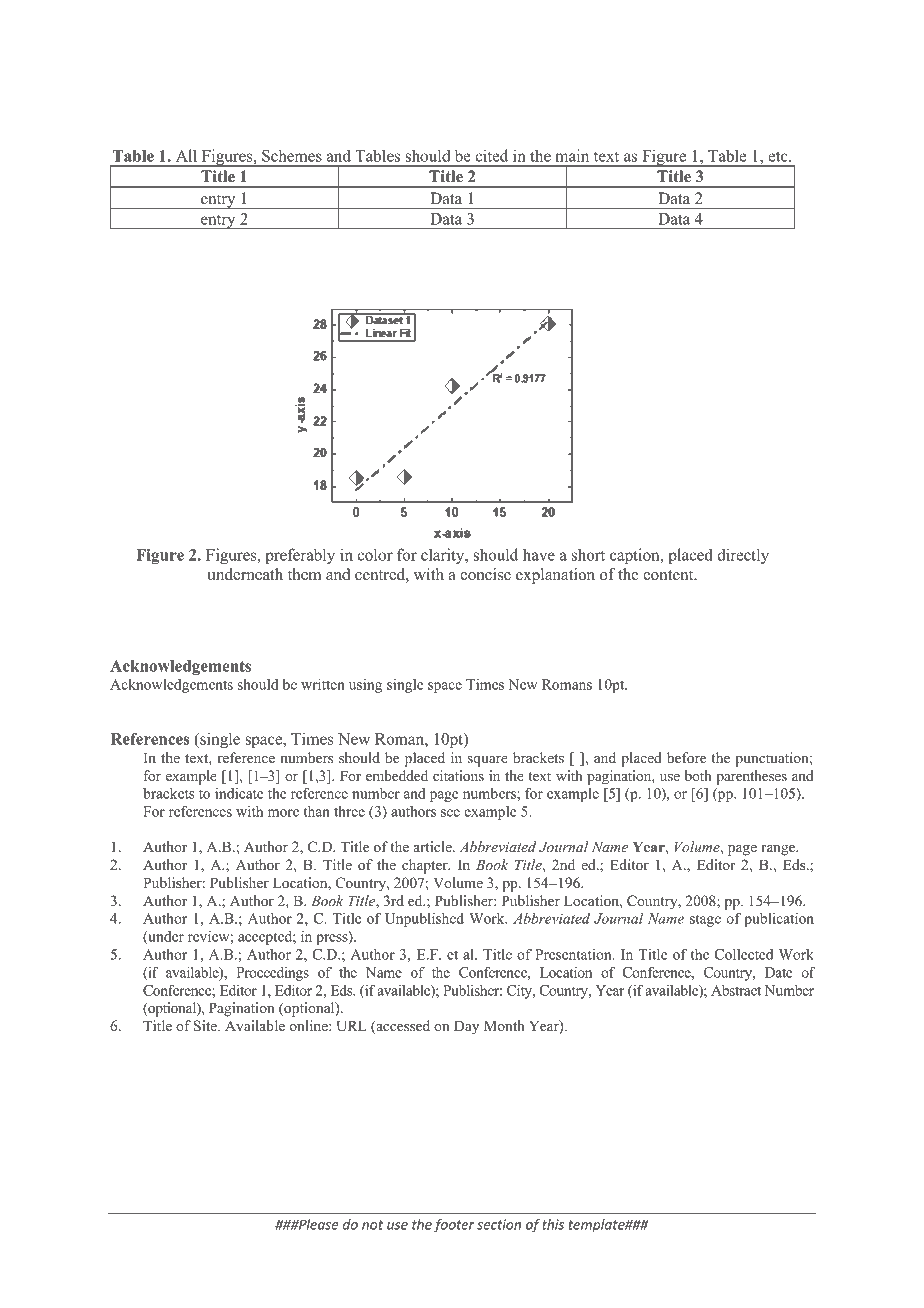 This screenshot has width=924, height=1308. What do you see at coordinates (669, 575) in the screenshot?
I see `content` at bounding box center [669, 575].
